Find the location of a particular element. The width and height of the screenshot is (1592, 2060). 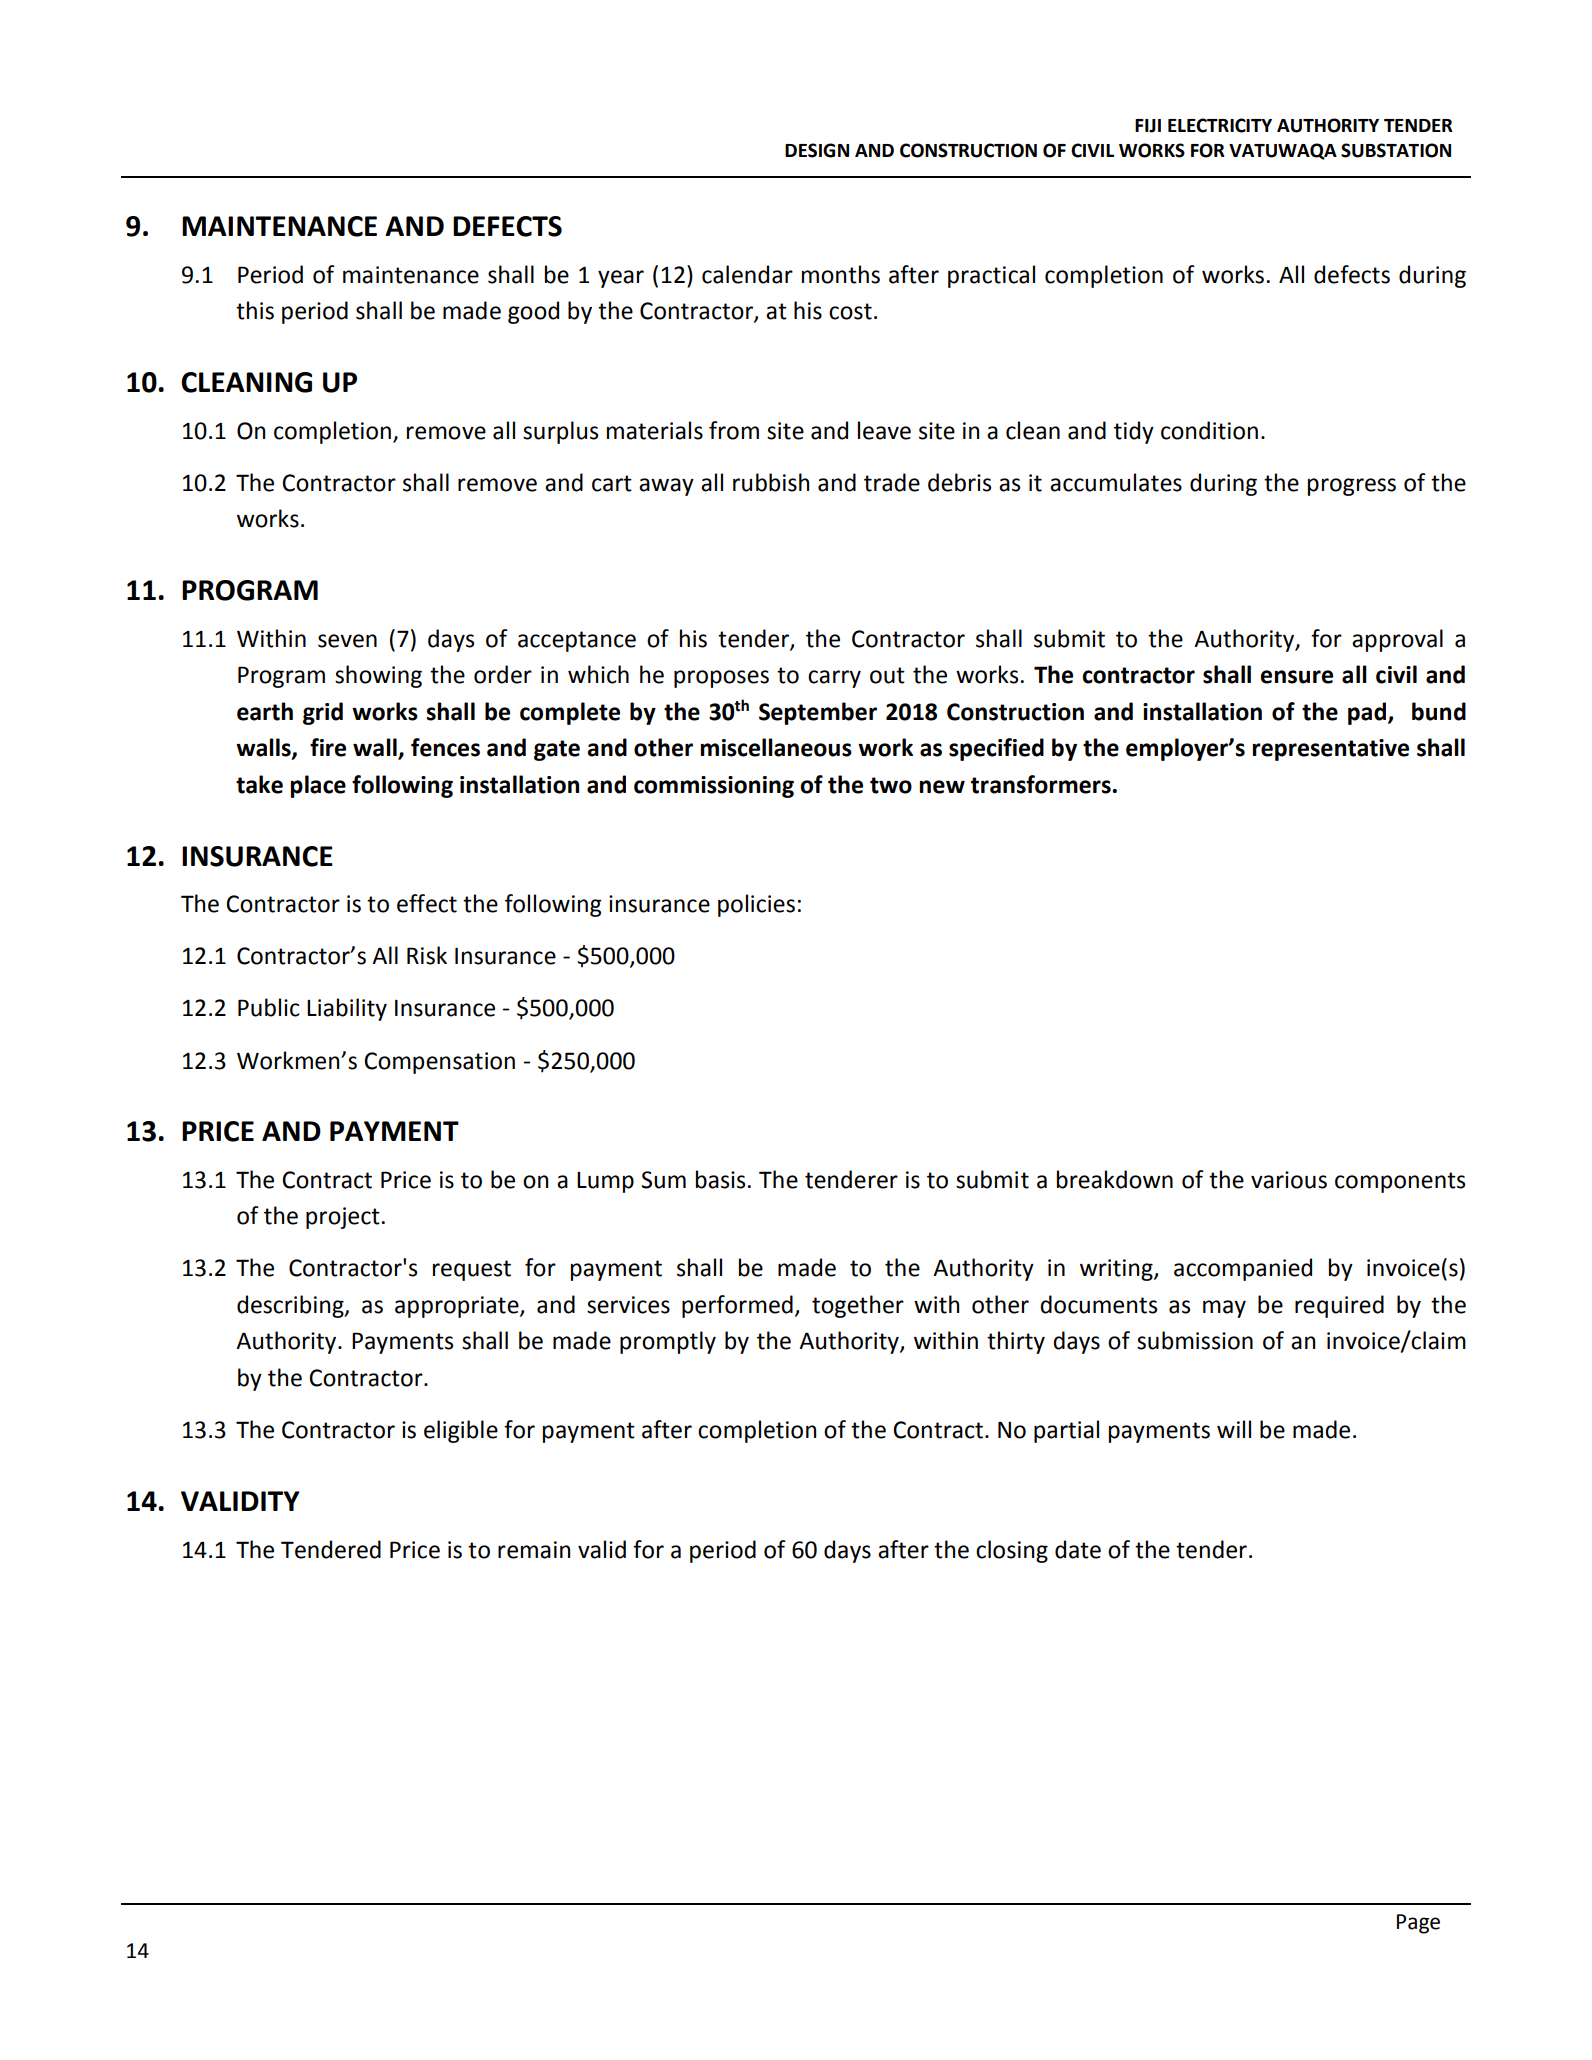

remain is located at coordinates (534, 1550).
